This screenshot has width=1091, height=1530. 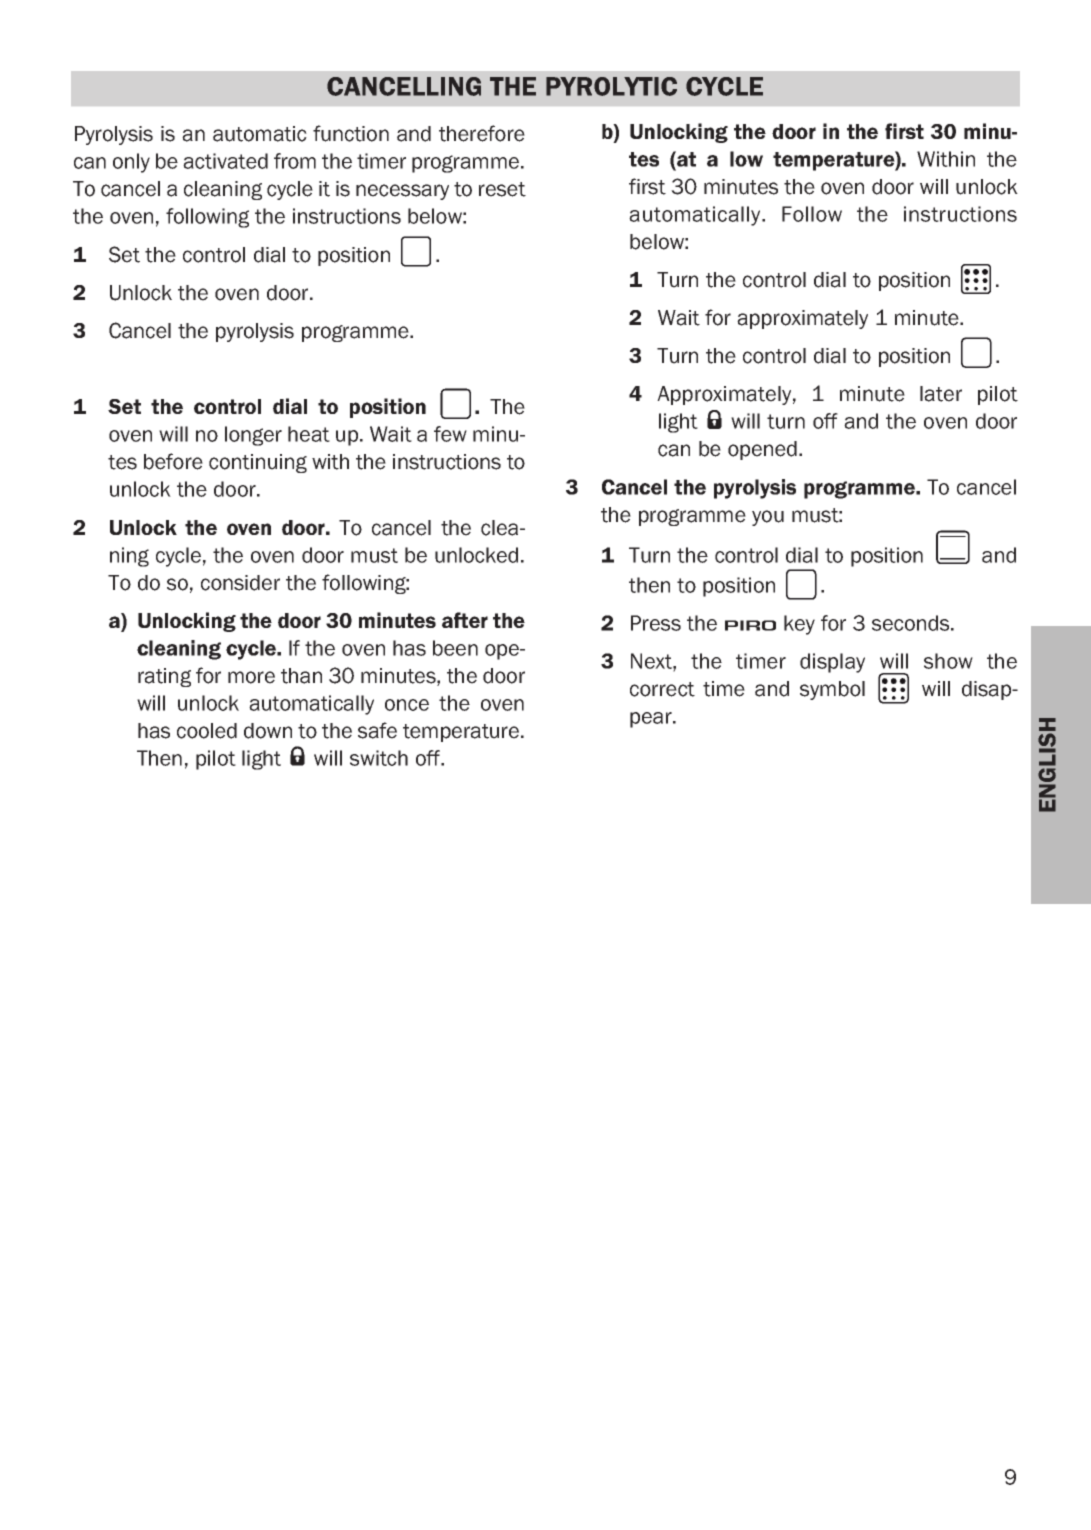 I want to click on longer, so click(x=253, y=436).
